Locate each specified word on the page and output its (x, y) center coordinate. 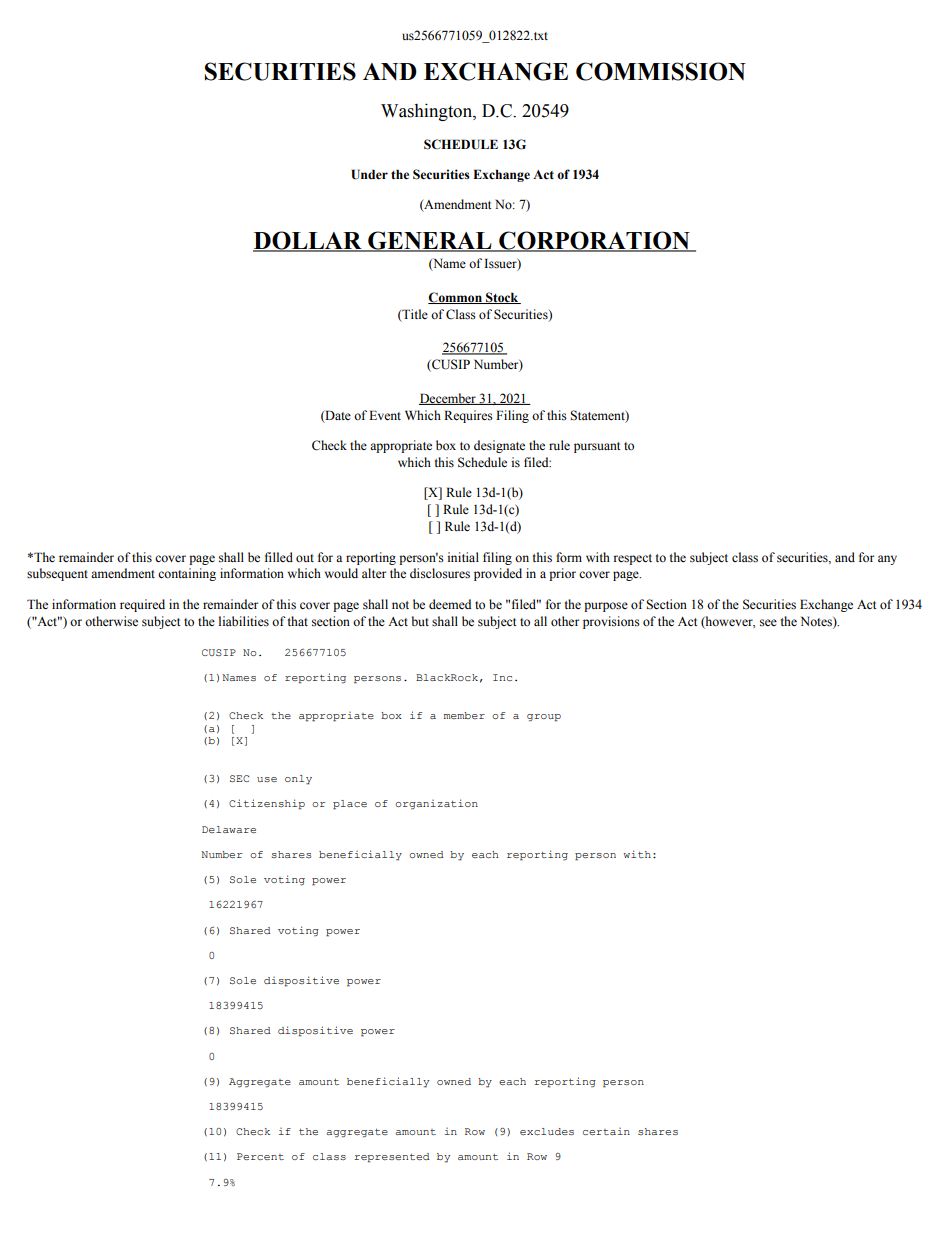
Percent (260, 1156)
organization (436, 804)
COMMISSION (661, 71)
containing (187, 574)
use (267, 779)
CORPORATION (594, 241)
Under (370, 174)
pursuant (597, 447)
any (887, 560)
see (768, 622)
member (464, 715)
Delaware (229, 829)
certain (606, 1131)
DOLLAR (308, 241)
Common (456, 298)
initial (463, 557)
